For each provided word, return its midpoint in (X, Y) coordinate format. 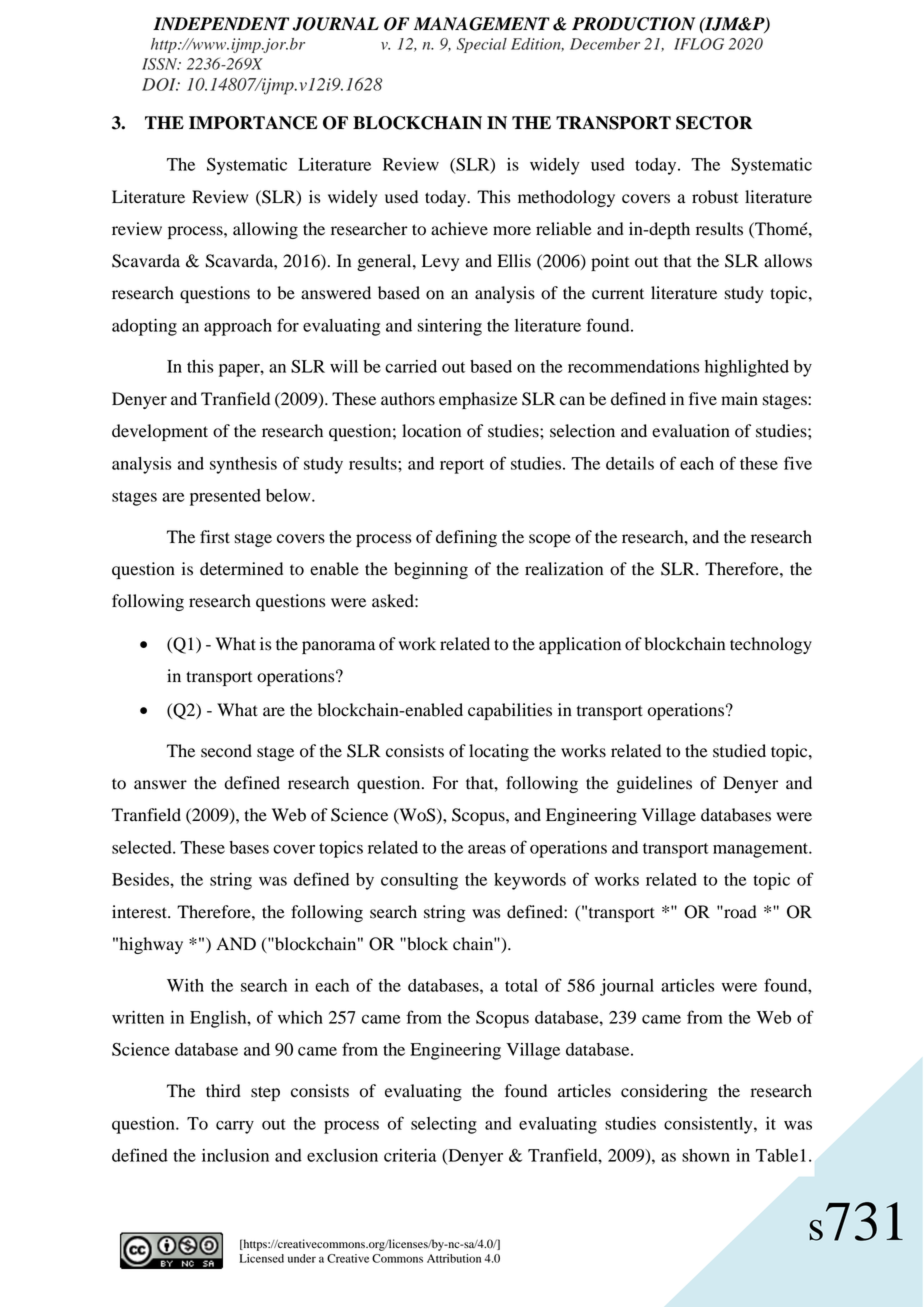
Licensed (261, 1258)
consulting (419, 881)
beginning (431, 570)
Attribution (454, 1258)
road (739, 912)
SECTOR (714, 123)
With (185, 985)
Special (482, 45)
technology (771, 645)
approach (238, 327)
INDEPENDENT (221, 23)
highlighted (747, 368)
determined (241, 569)
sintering (449, 327)
